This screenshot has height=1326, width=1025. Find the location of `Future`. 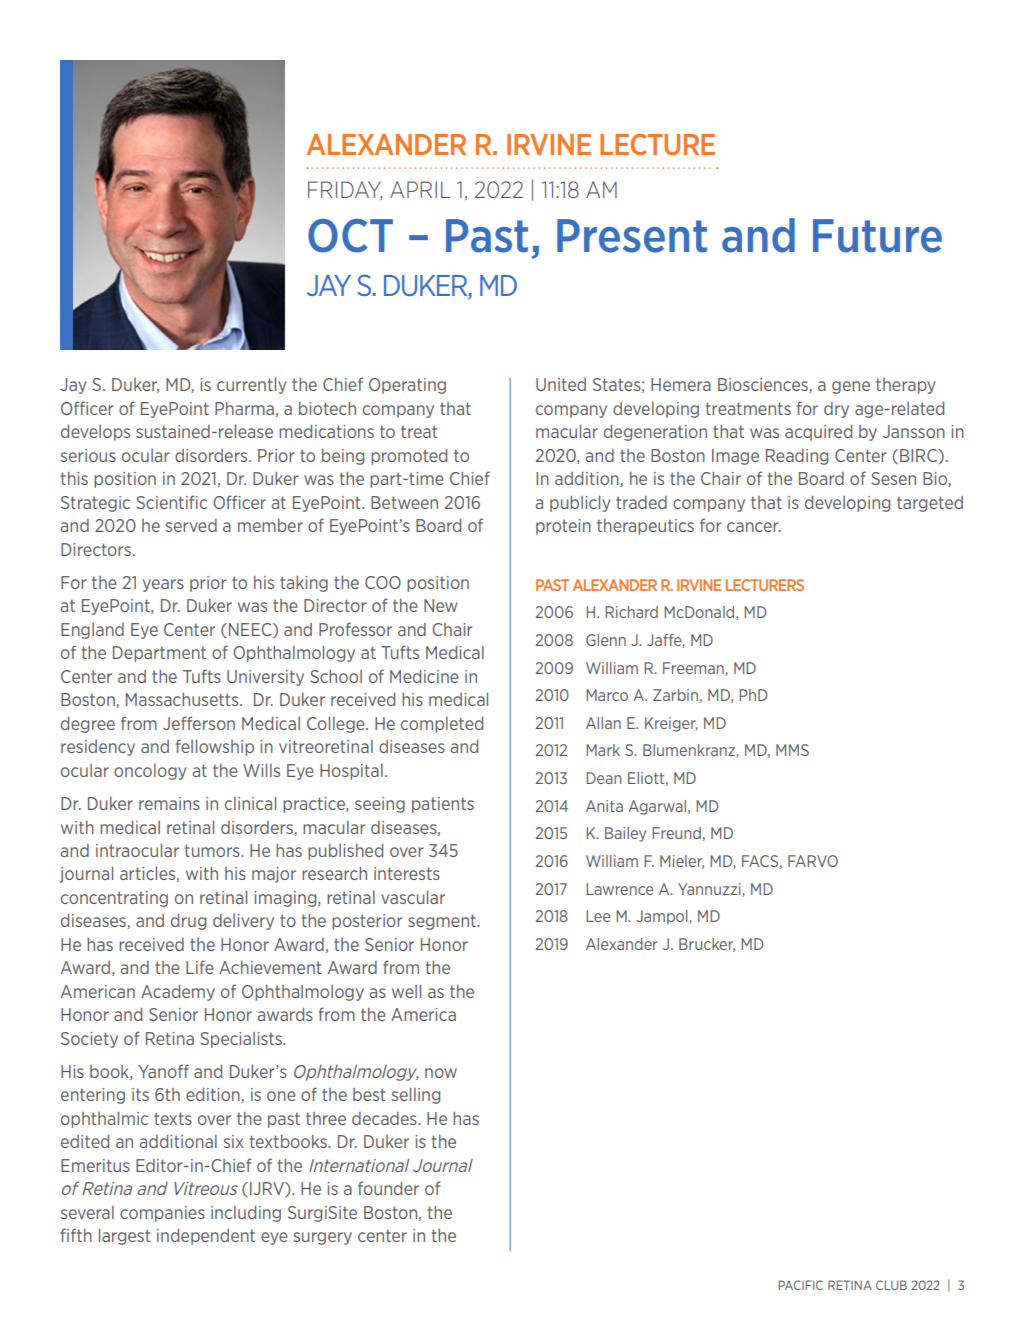

Future is located at coordinates (877, 236).
